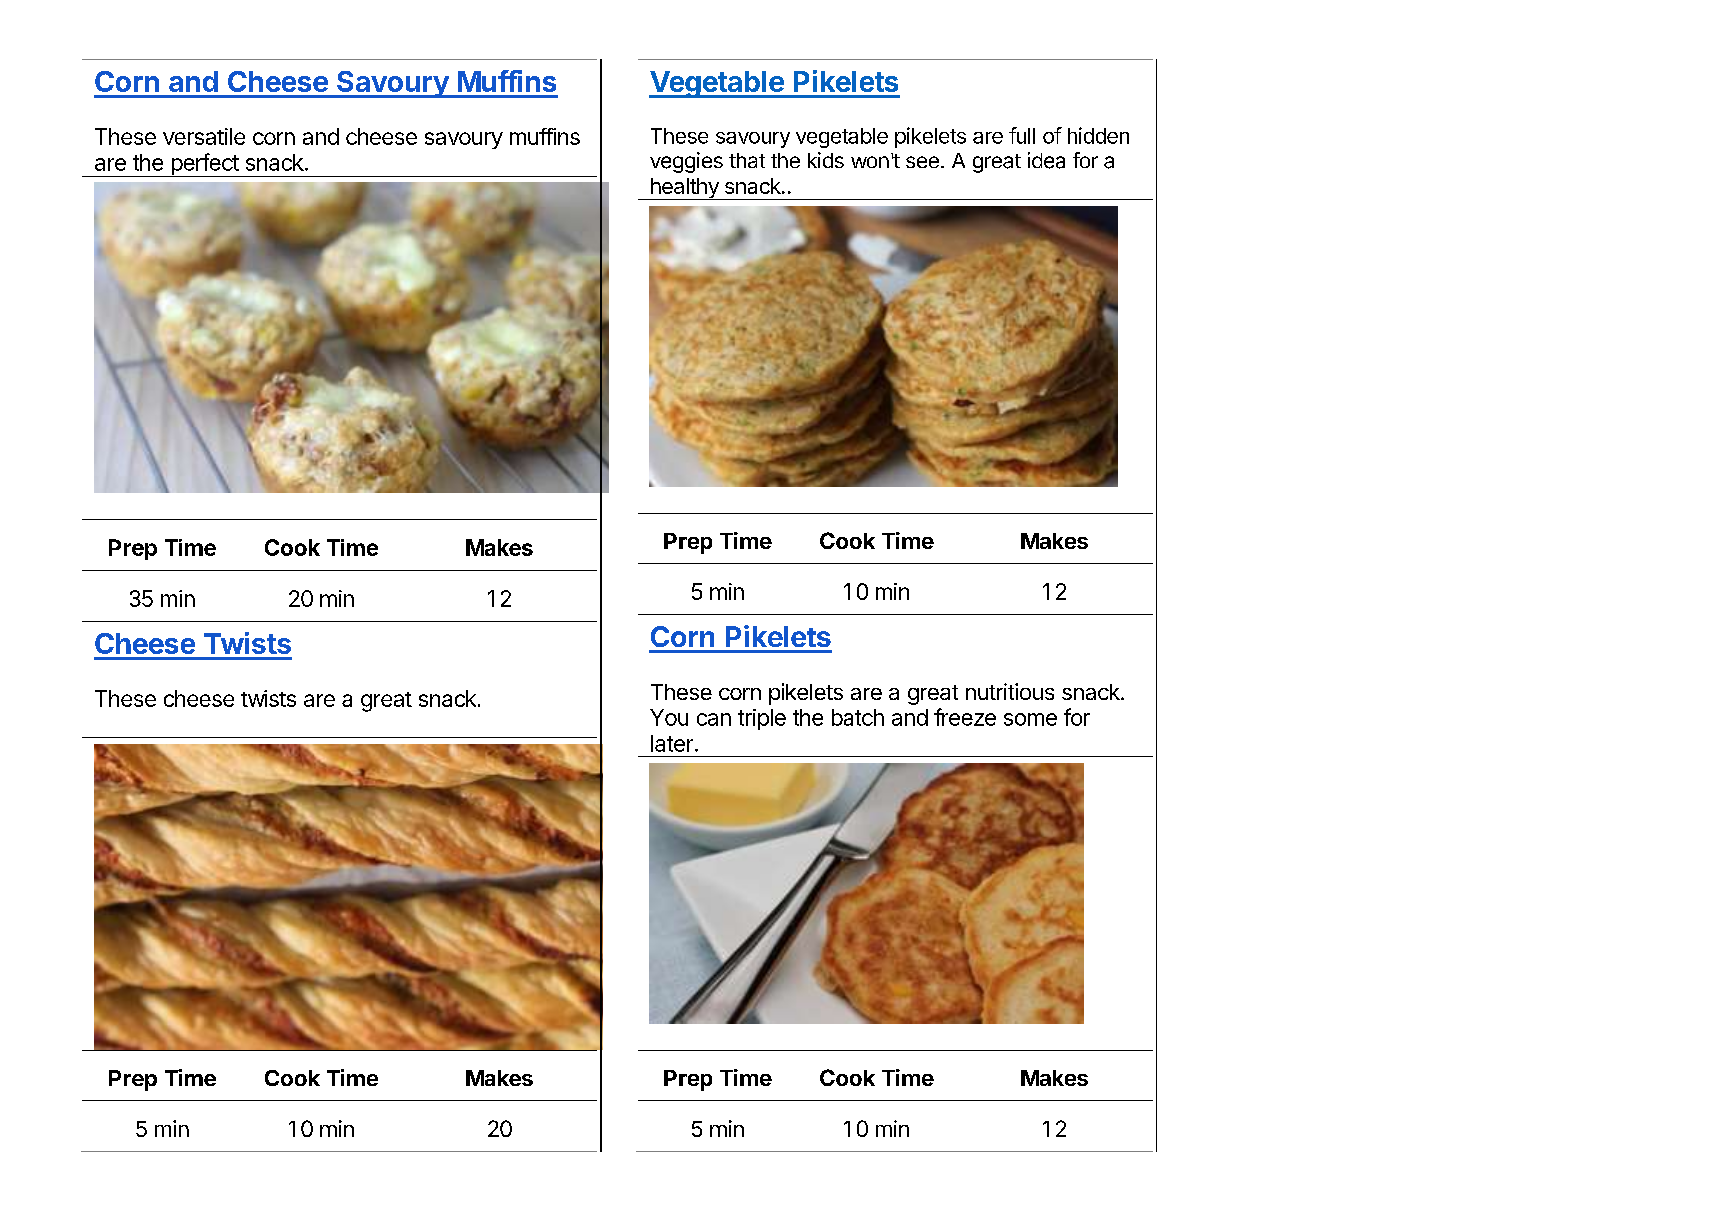  Describe the element at coordinates (1046, 160) in the image. I see `idea` at that location.
